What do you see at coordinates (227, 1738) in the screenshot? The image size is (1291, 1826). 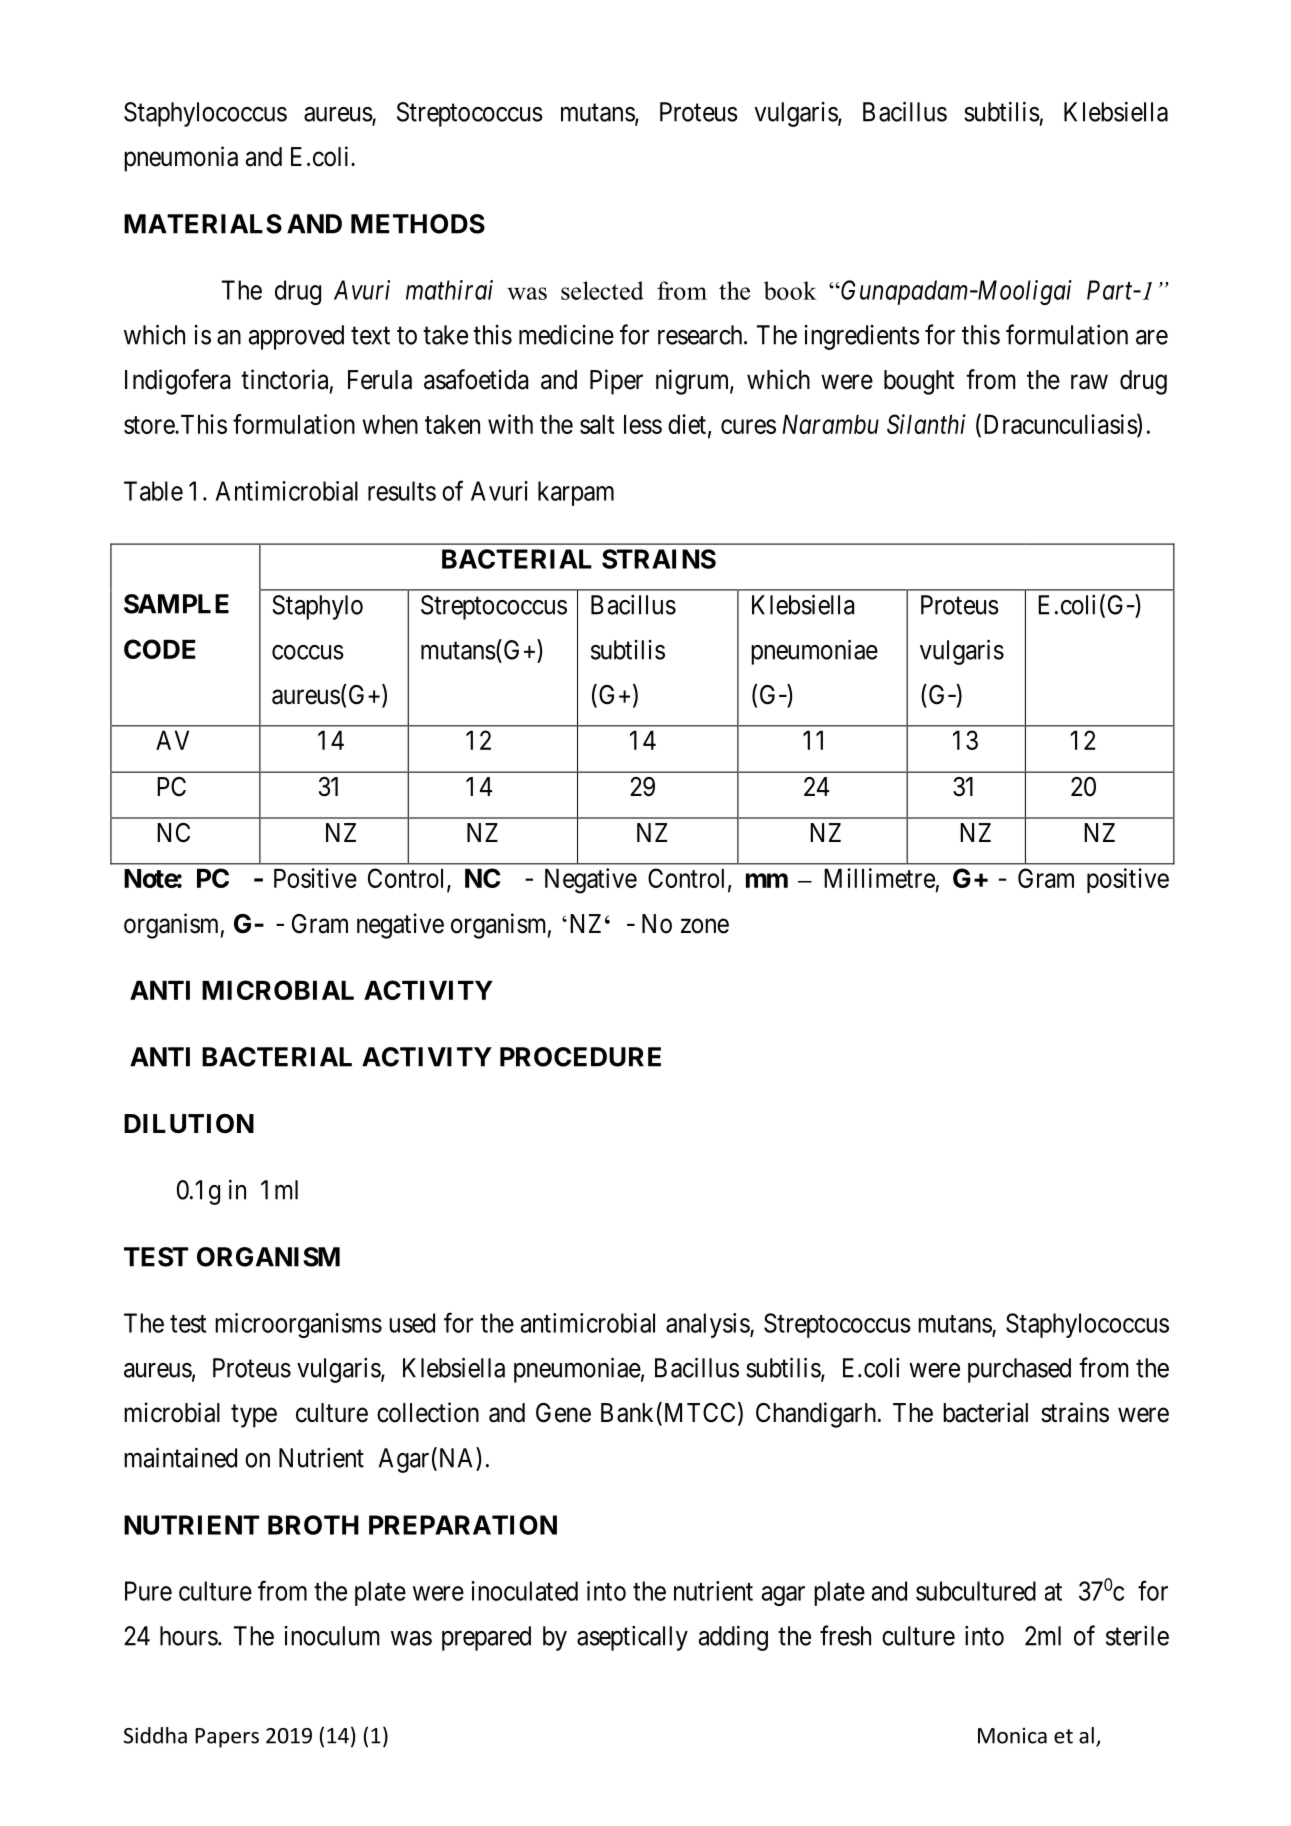 I see `Papers` at bounding box center [227, 1738].
